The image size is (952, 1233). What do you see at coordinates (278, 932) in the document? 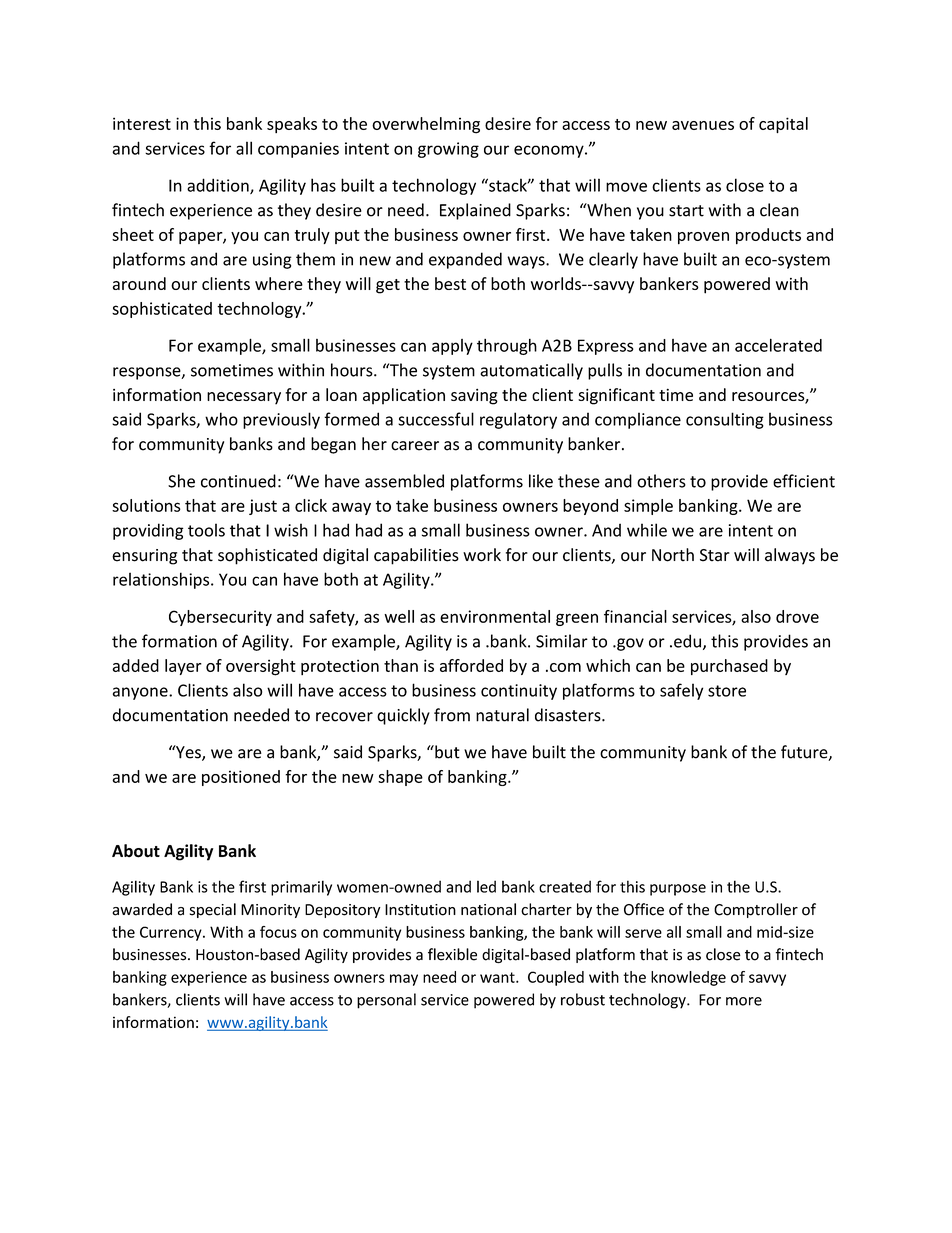
I see `focus` at bounding box center [278, 932].
